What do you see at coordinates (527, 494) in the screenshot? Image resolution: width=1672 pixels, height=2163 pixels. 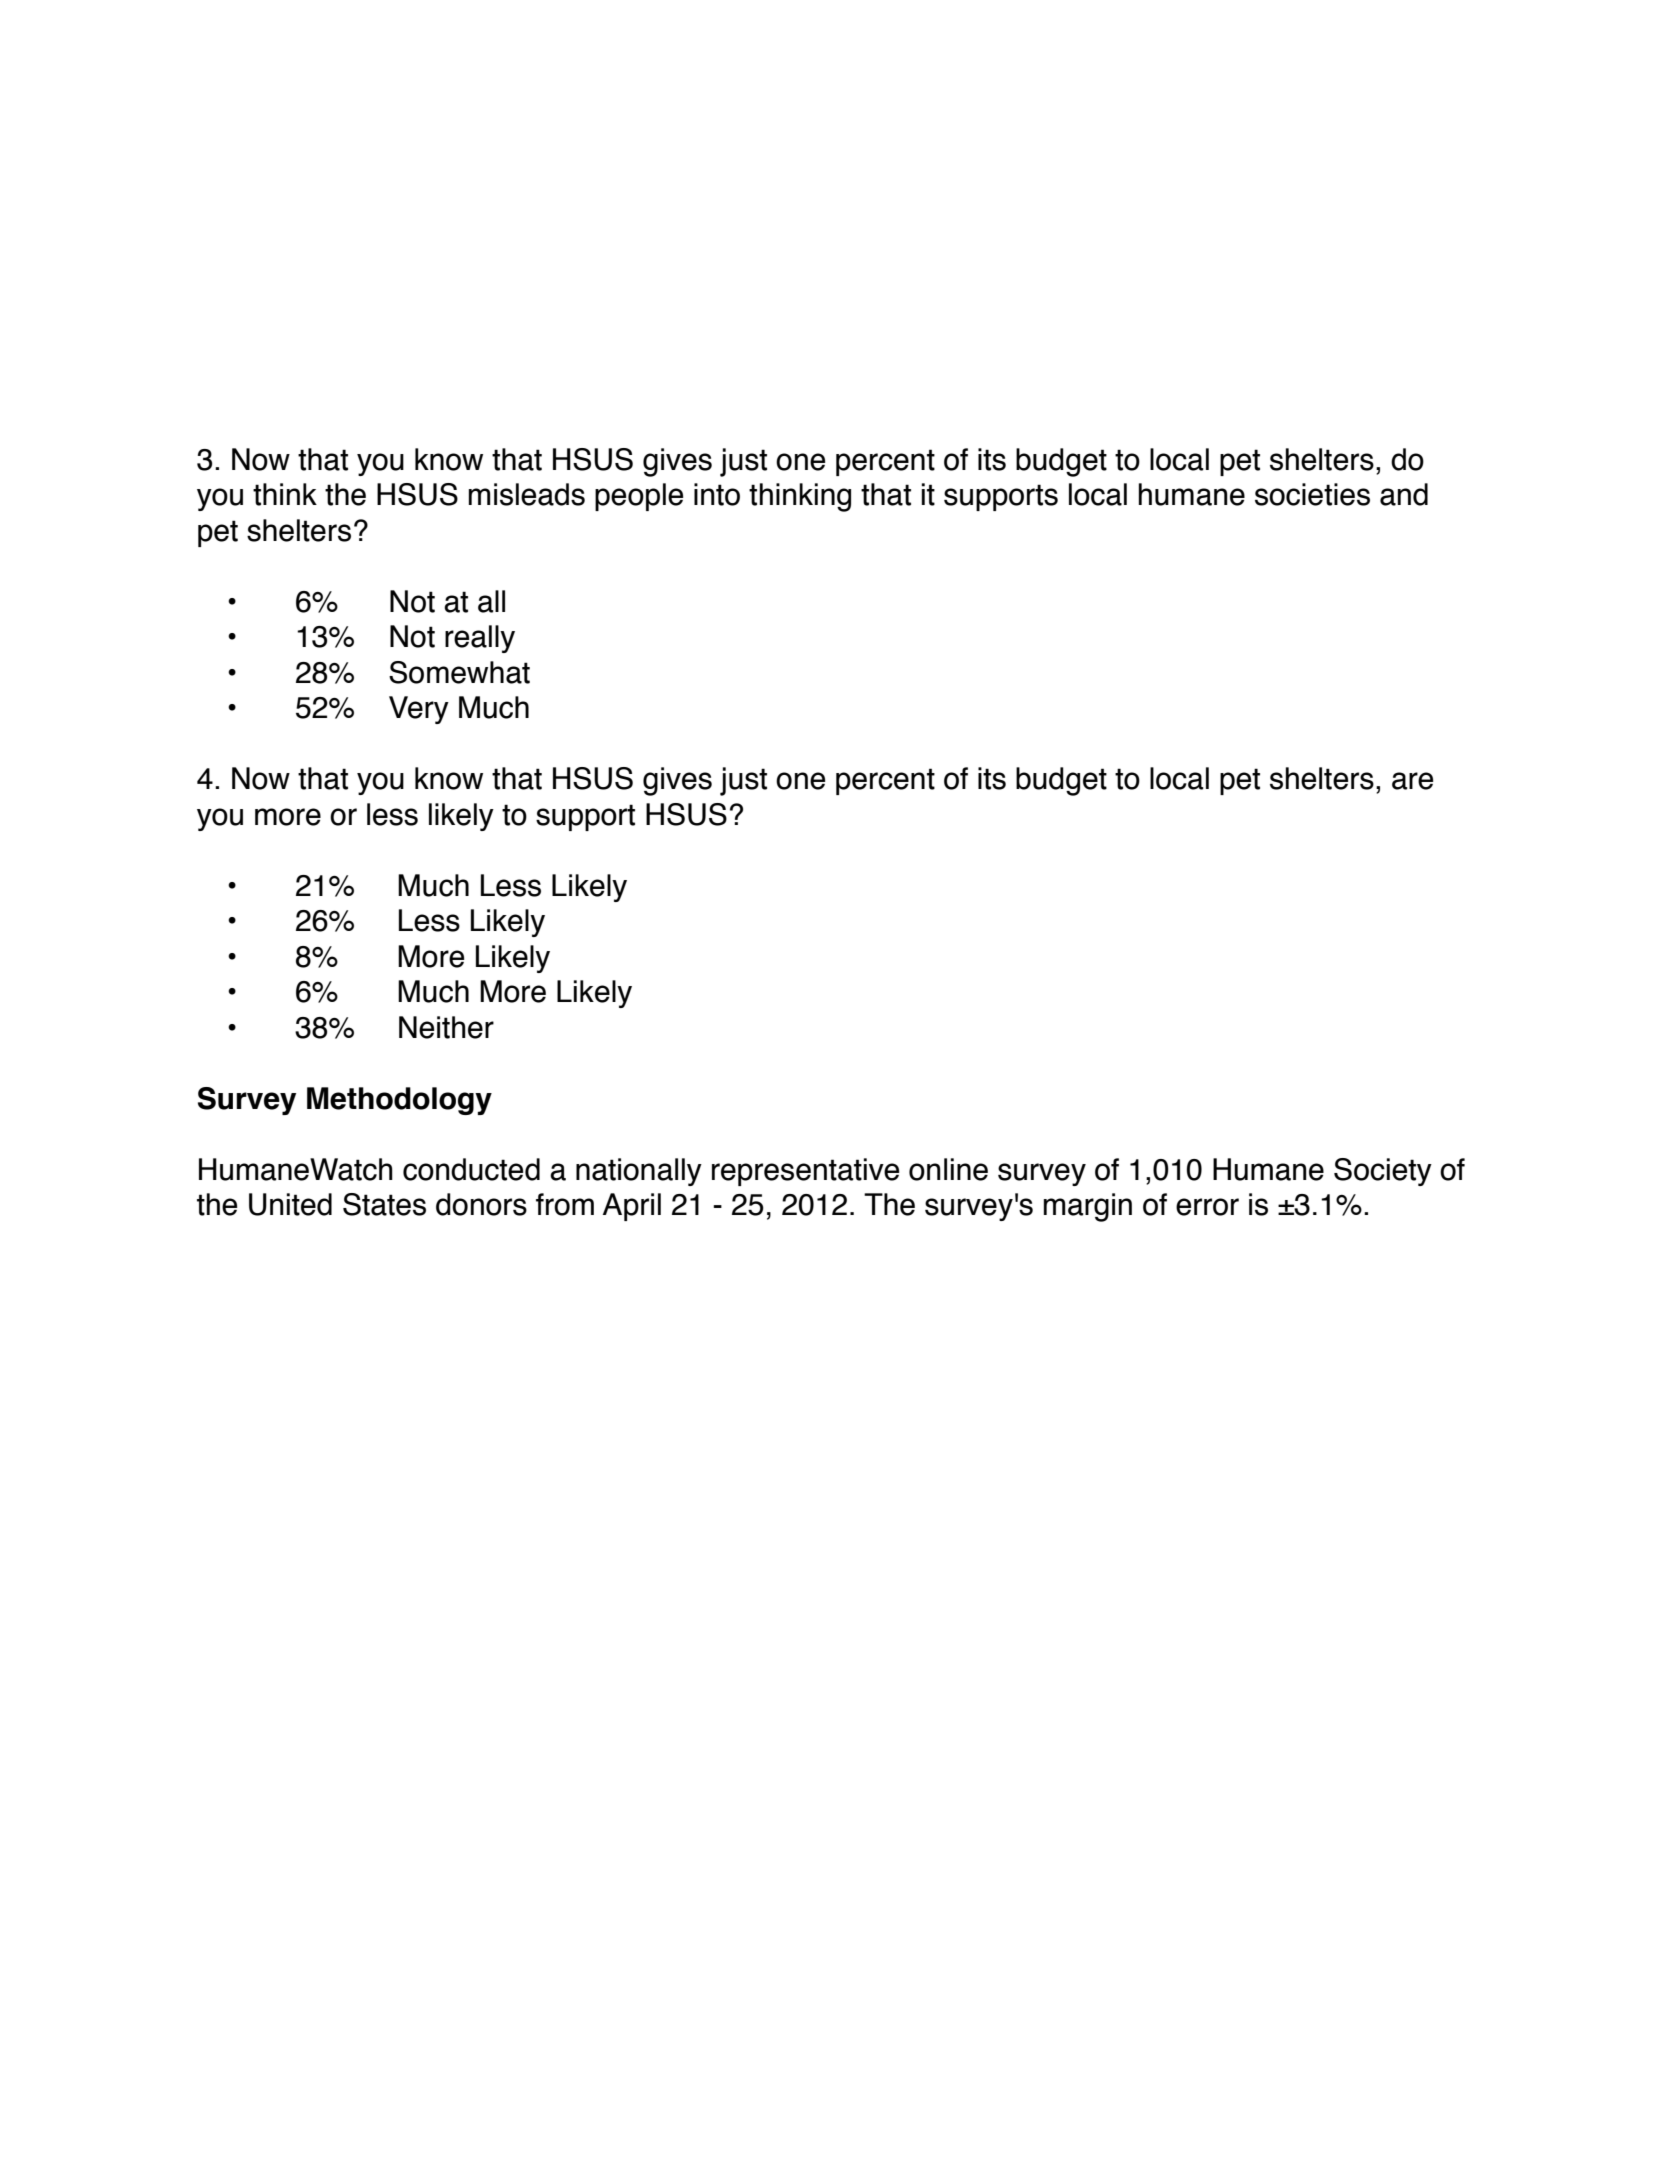 I see `misleads` at bounding box center [527, 494].
